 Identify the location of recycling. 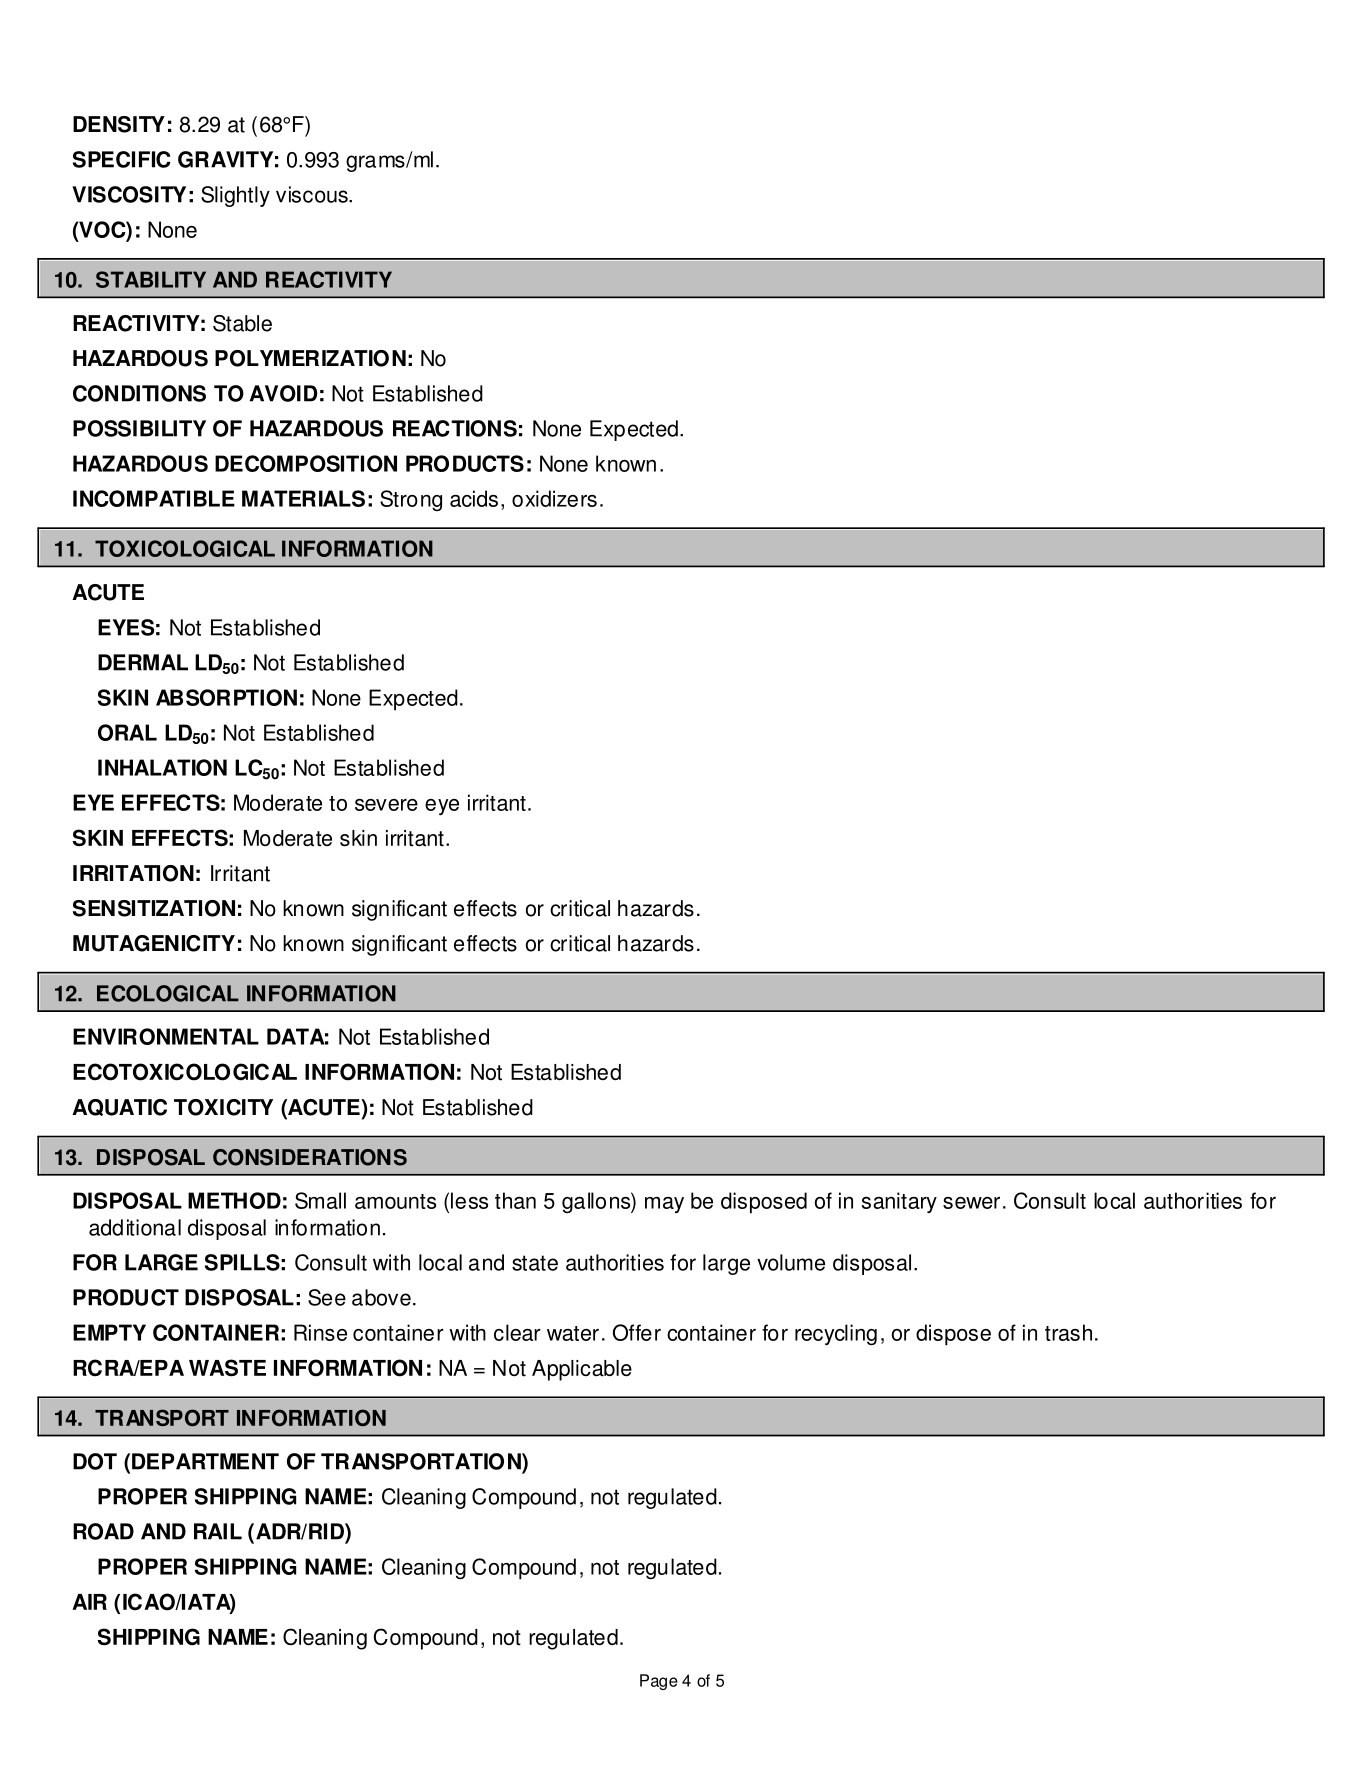
(836, 1335).
